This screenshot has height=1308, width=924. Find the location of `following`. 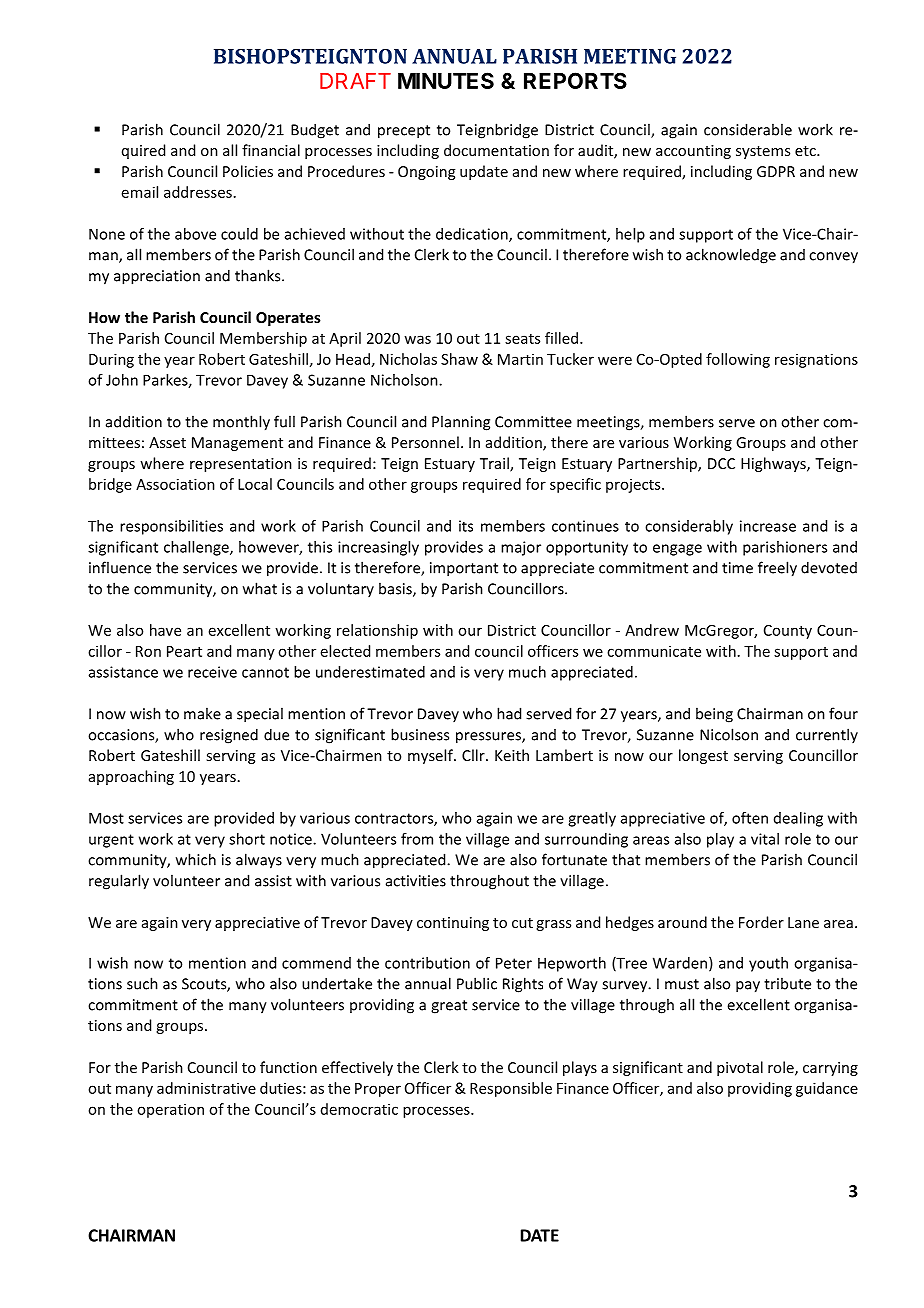

following is located at coordinates (738, 360).
